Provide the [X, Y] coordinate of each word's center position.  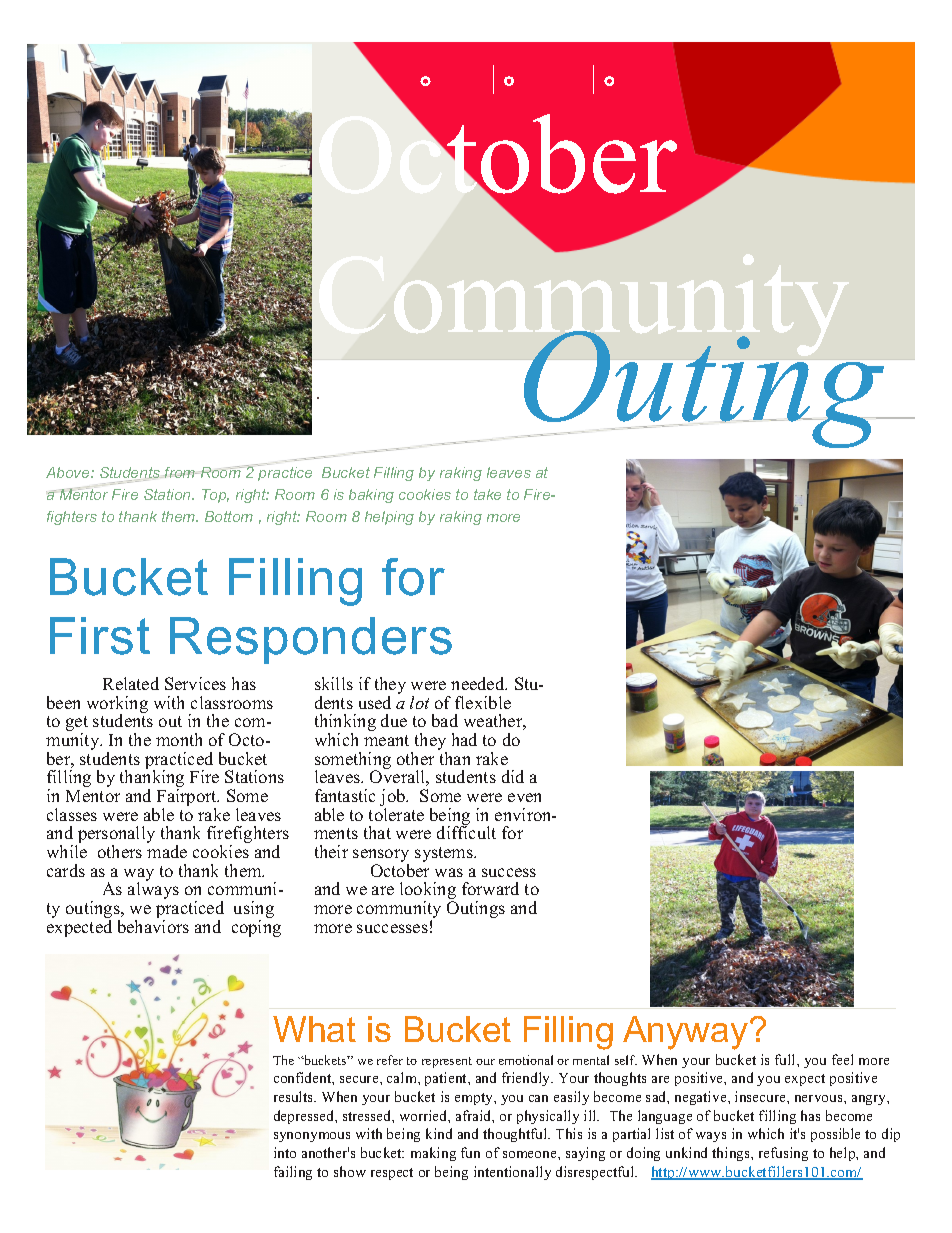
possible [835, 1135]
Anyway [687, 1033]
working [117, 706]
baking [371, 496]
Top [215, 496]
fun [470, 1152]
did [513, 776]
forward [490, 888]
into [285, 1152]
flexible [483, 702]
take [487, 494]
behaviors [153, 926]
